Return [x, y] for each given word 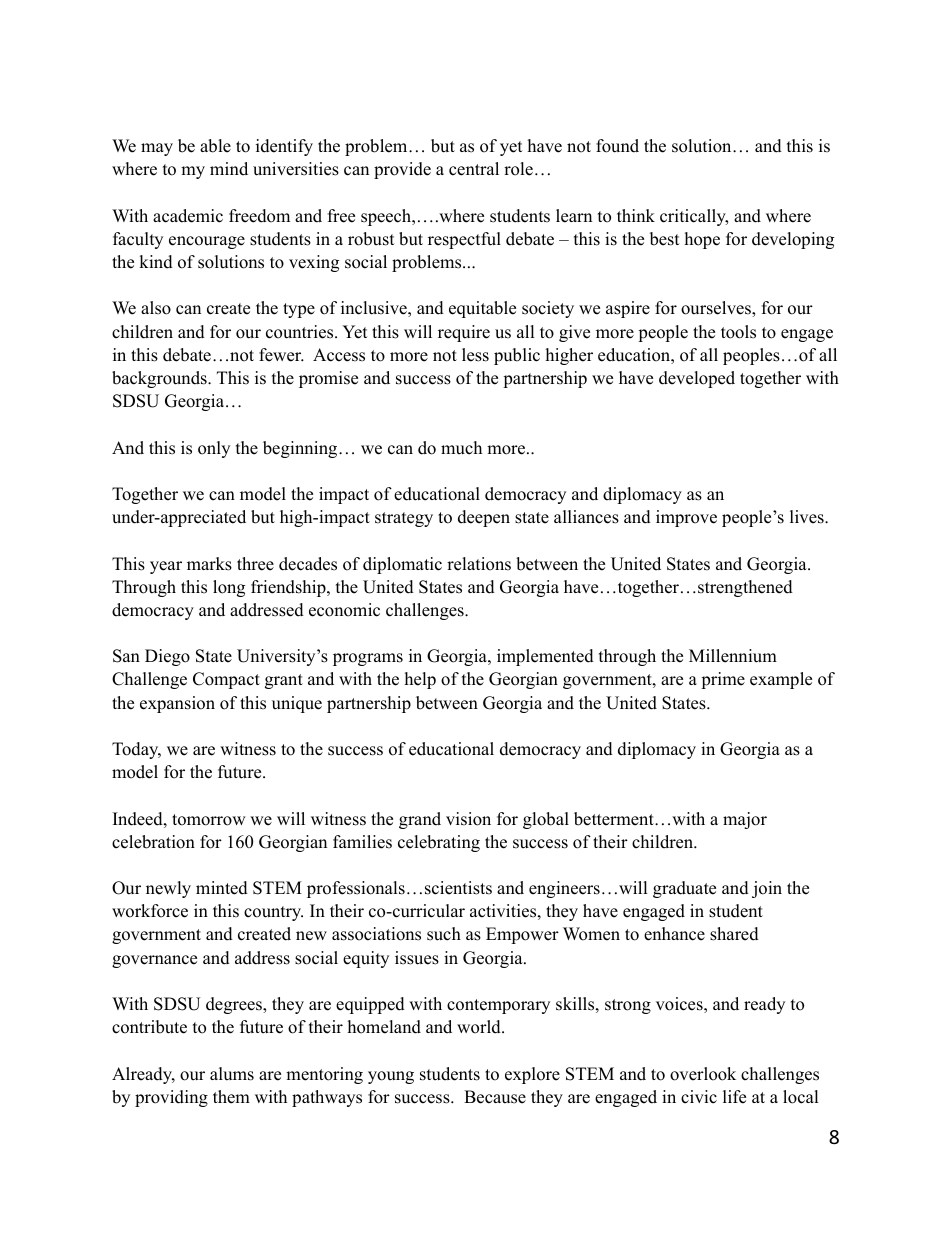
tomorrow [209, 820]
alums [232, 1074]
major [745, 820]
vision [468, 819]
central [474, 169]
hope [702, 240]
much [461, 448]
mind [229, 169]
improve [686, 518]
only [214, 449]
